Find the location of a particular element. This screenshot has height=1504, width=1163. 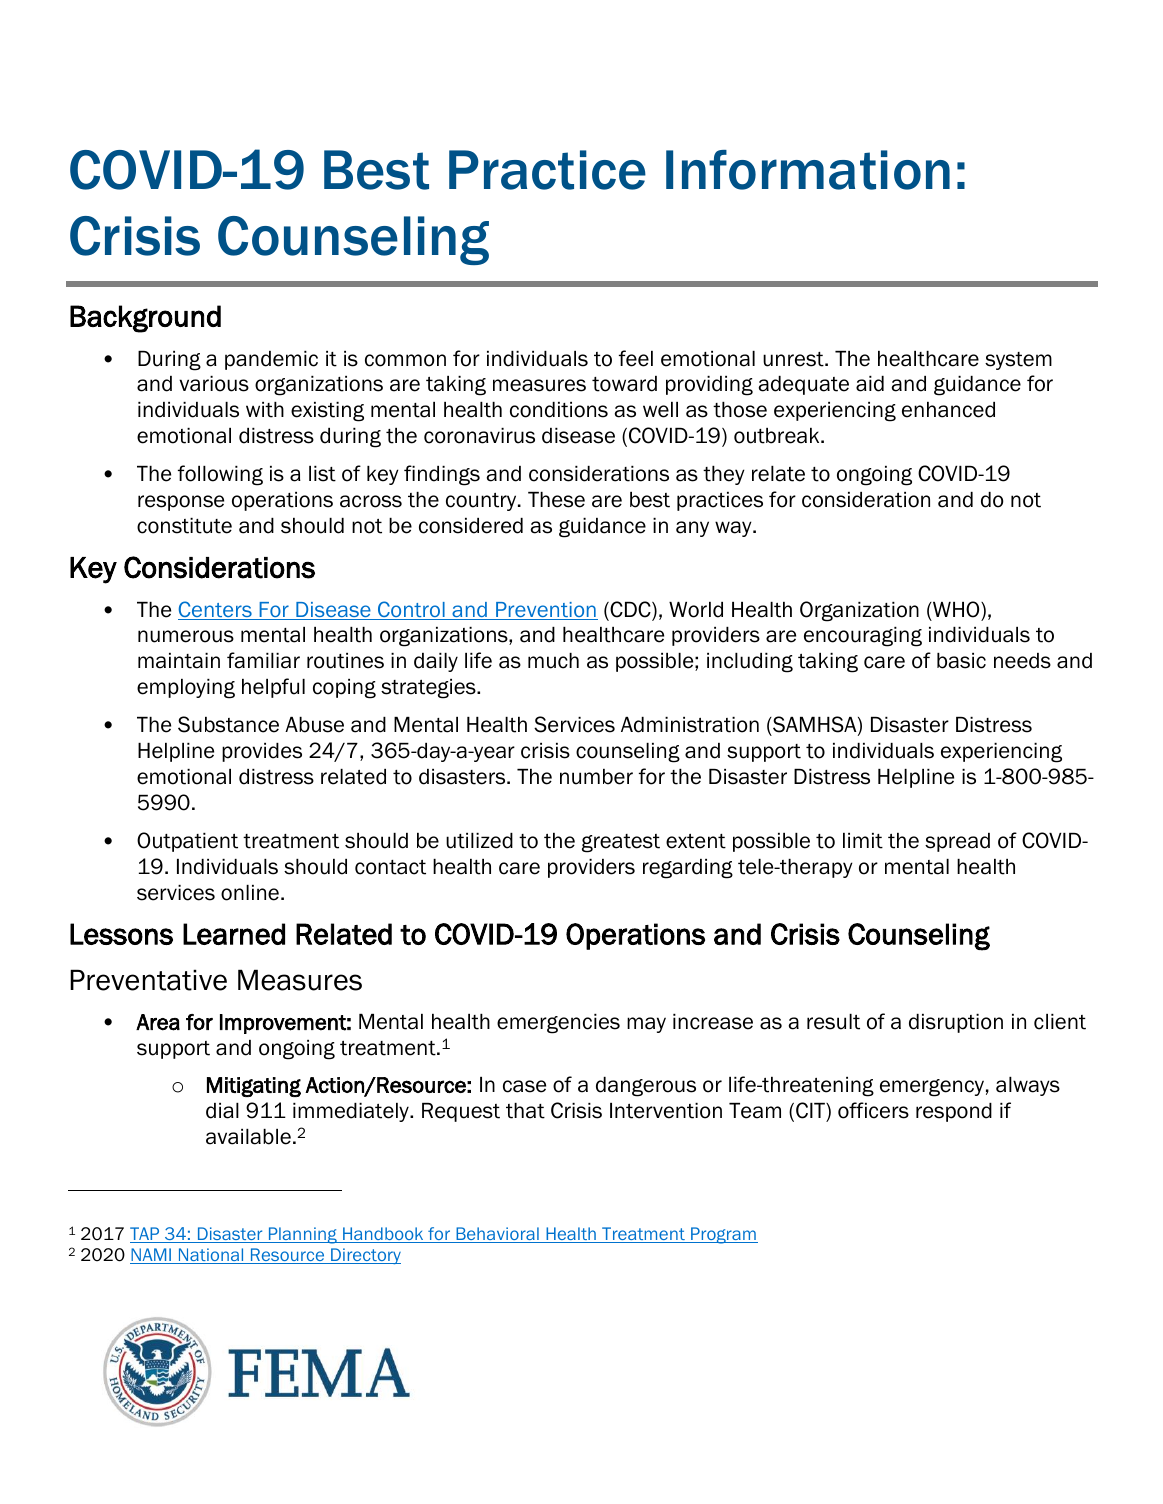

following is located at coordinates (220, 475).
